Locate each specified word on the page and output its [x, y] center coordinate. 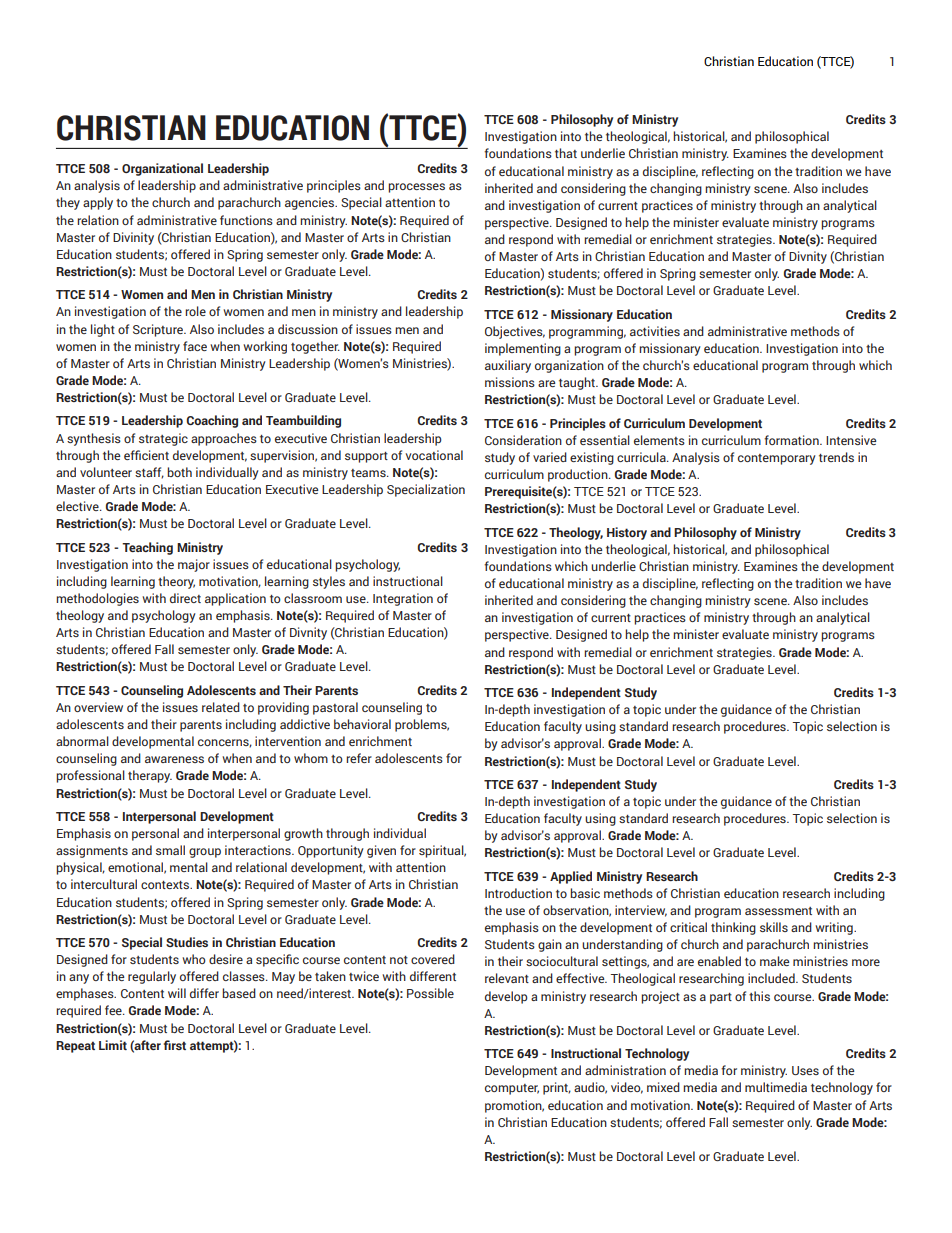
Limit [113, 1045]
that [566, 153]
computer [512, 1089]
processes [416, 188]
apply [98, 203]
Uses [805, 1070]
